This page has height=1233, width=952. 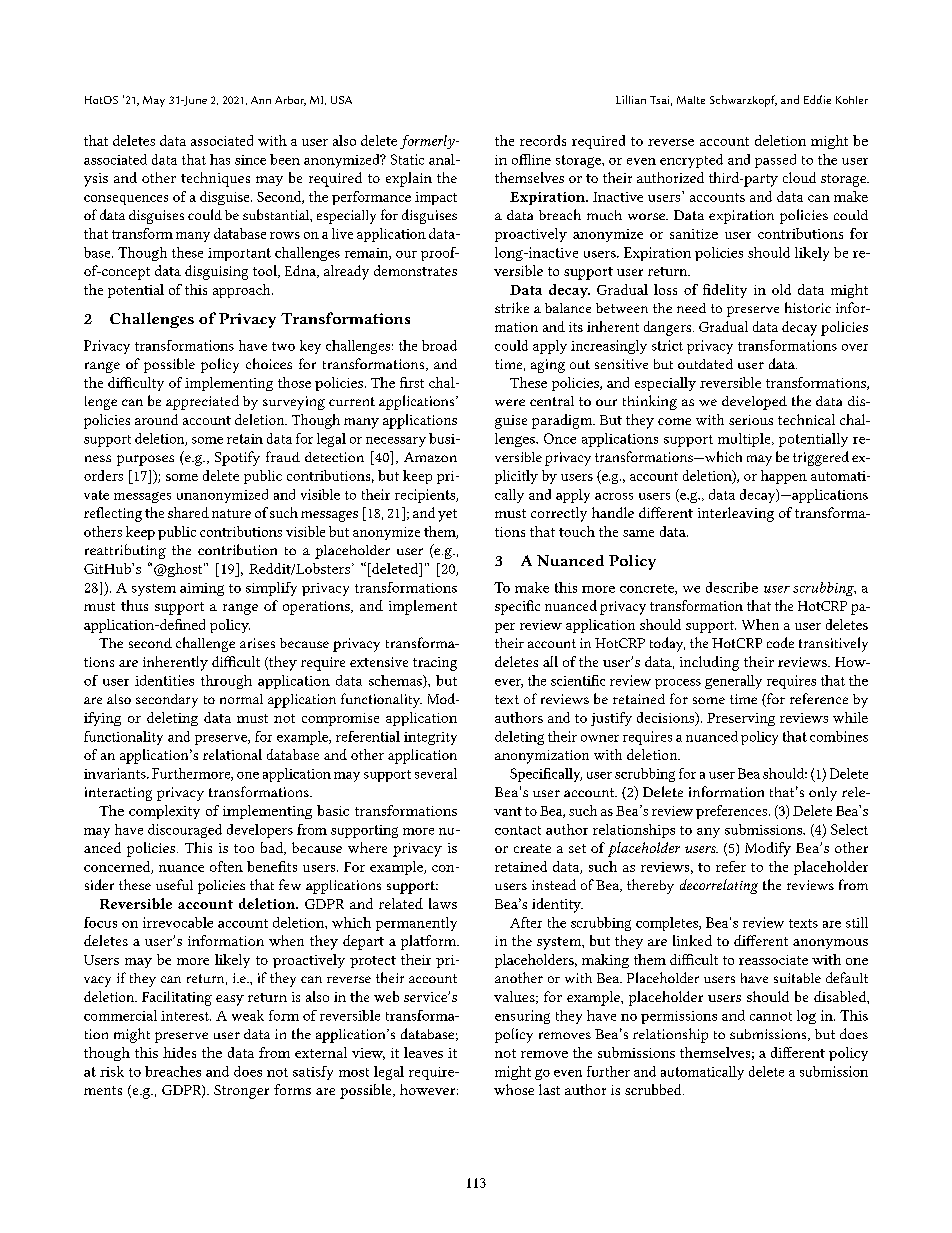 What do you see at coordinates (775, 161) in the page?
I see `passed` at bounding box center [775, 161].
